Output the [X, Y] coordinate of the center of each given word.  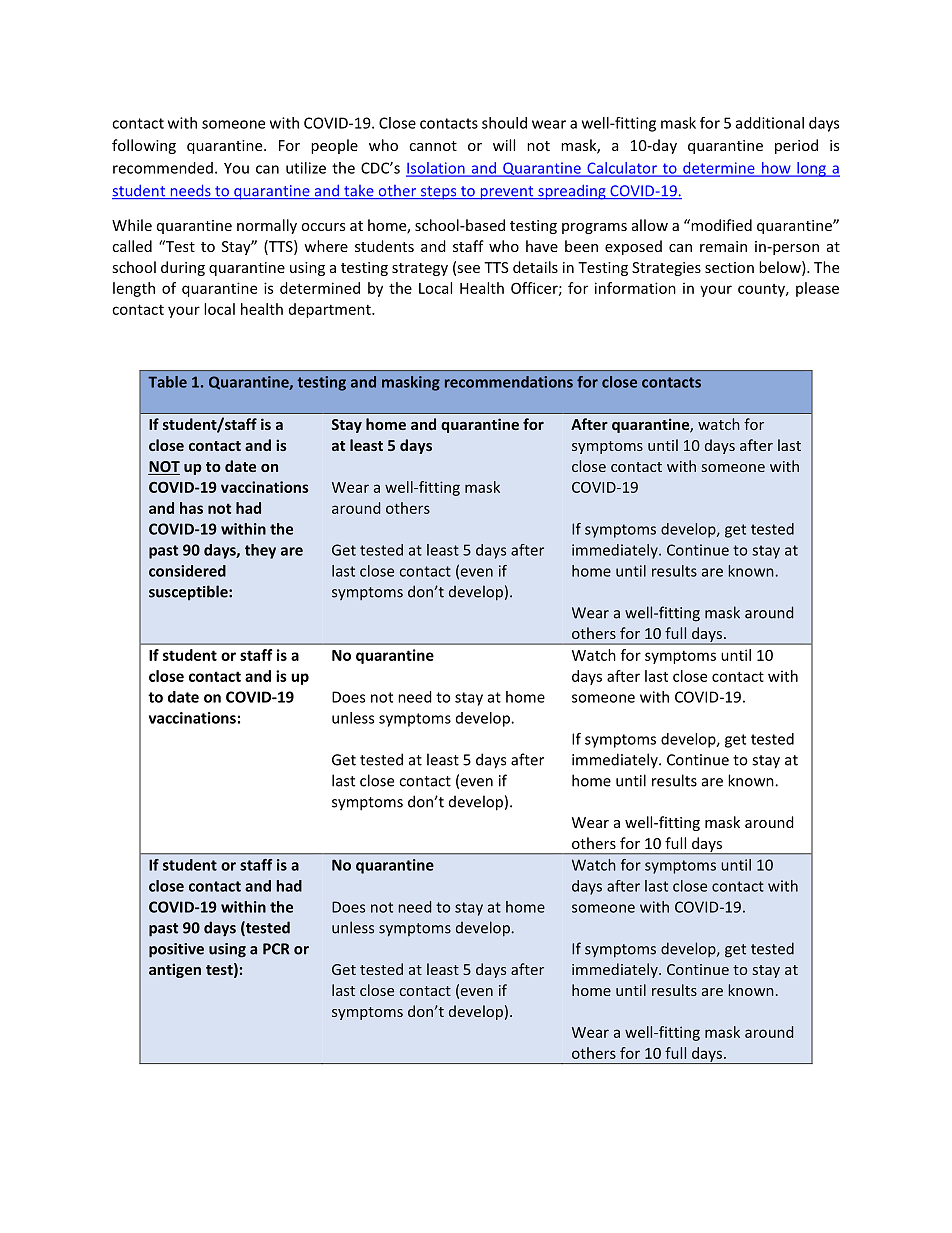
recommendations [509, 382]
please [817, 289]
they [260, 551]
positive [176, 950]
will [504, 145]
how [776, 169]
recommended [163, 168]
